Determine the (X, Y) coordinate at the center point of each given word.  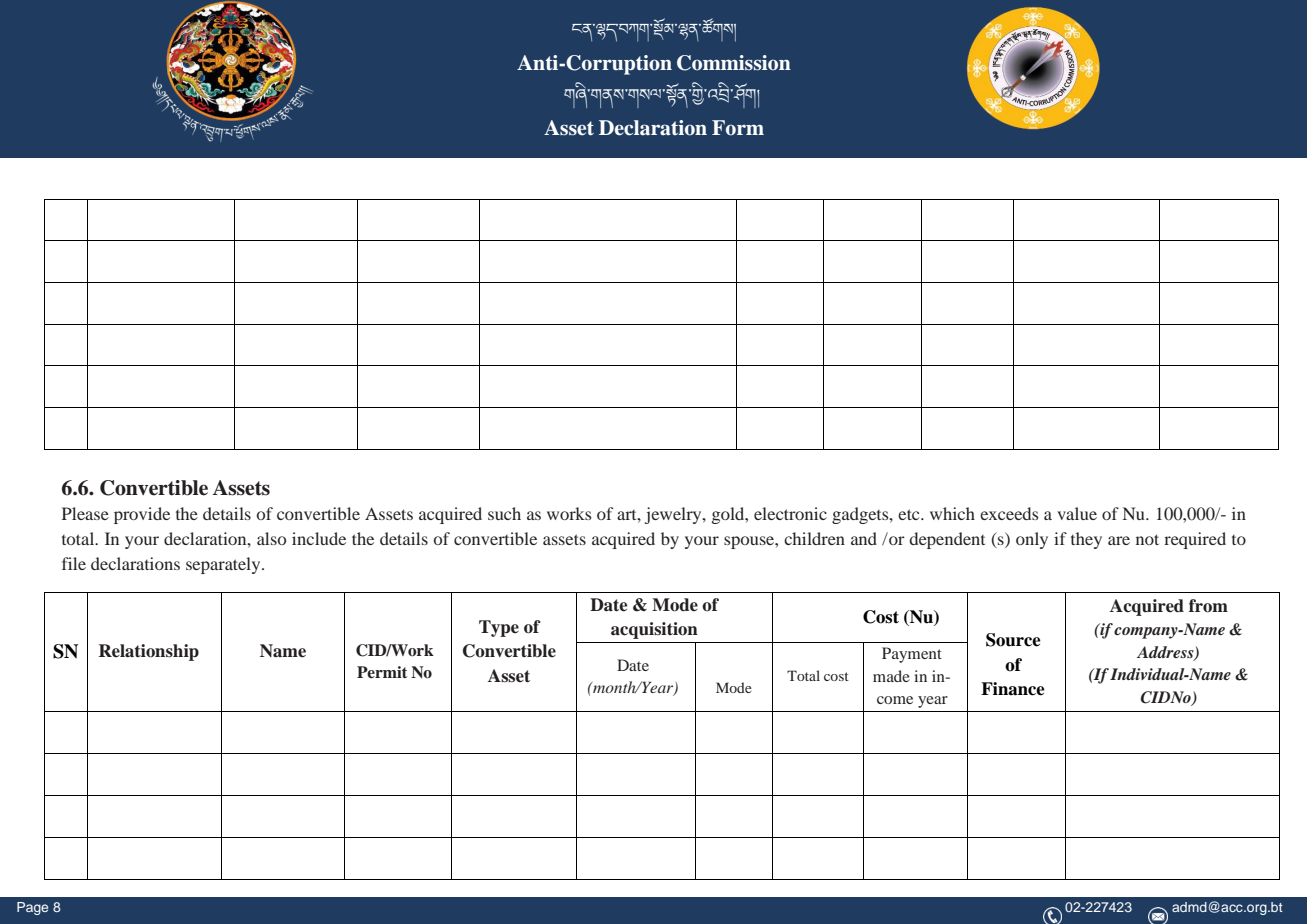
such (504, 513)
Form (738, 128)
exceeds (1009, 513)
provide (142, 515)
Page (32, 908)
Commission (734, 63)
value (1077, 513)
